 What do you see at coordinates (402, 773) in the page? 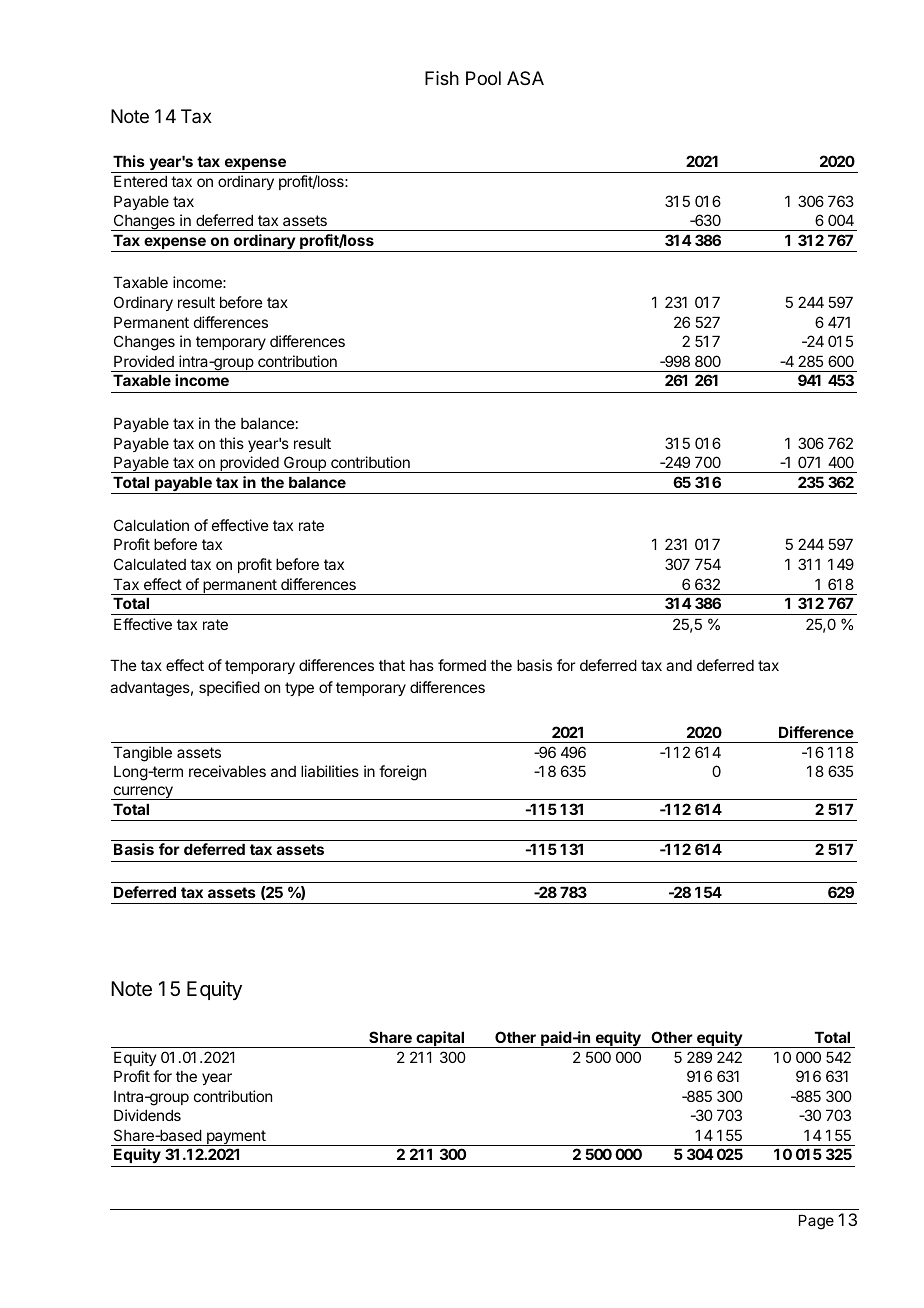
I see `foreign` at bounding box center [402, 773].
